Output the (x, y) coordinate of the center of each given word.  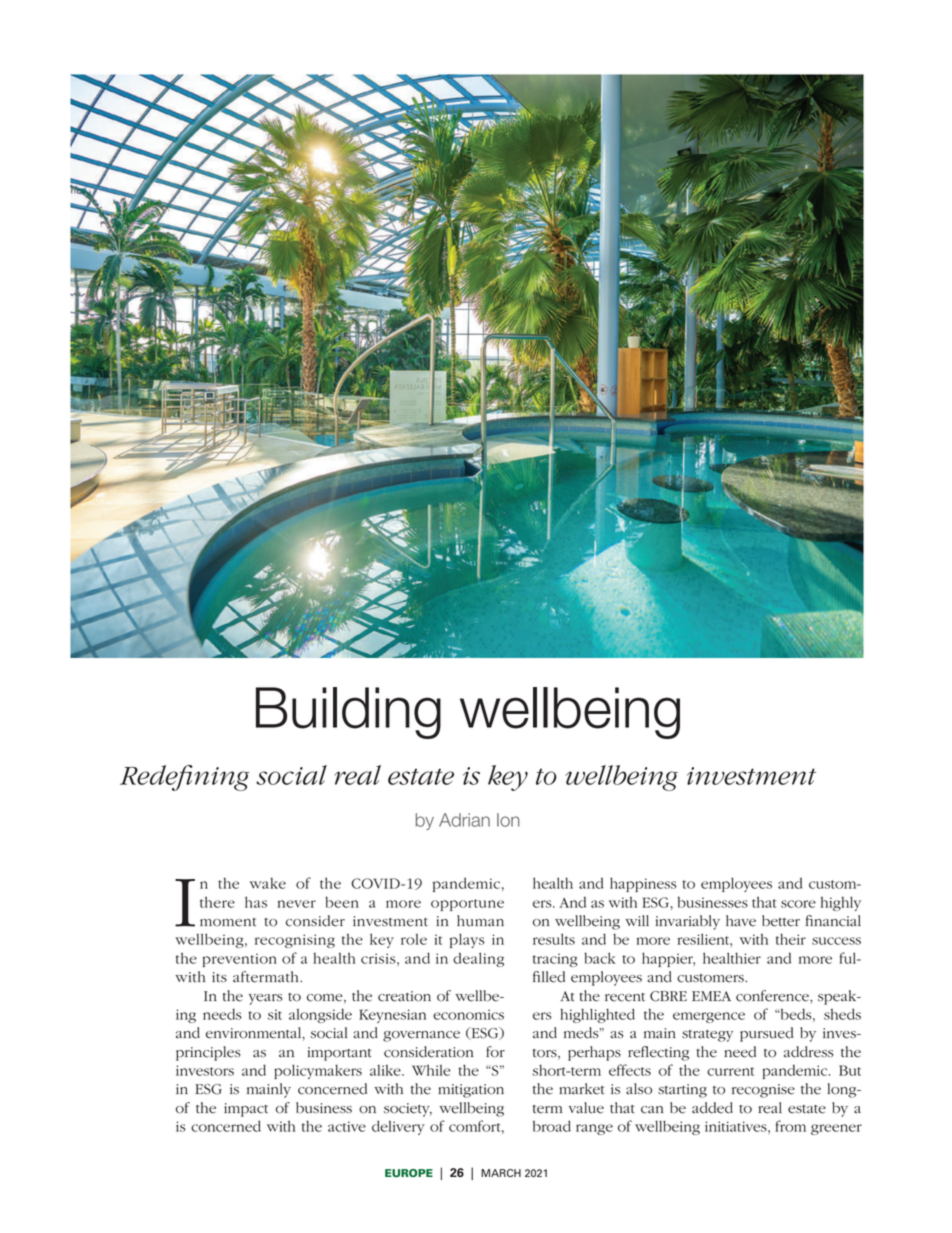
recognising (295, 941)
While (431, 1070)
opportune (467, 905)
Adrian (464, 820)
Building (348, 713)
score (798, 904)
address (808, 1052)
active (347, 1126)
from (790, 1126)
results (554, 939)
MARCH (501, 1173)
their (791, 939)
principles (208, 1053)
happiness (643, 884)
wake (268, 883)
